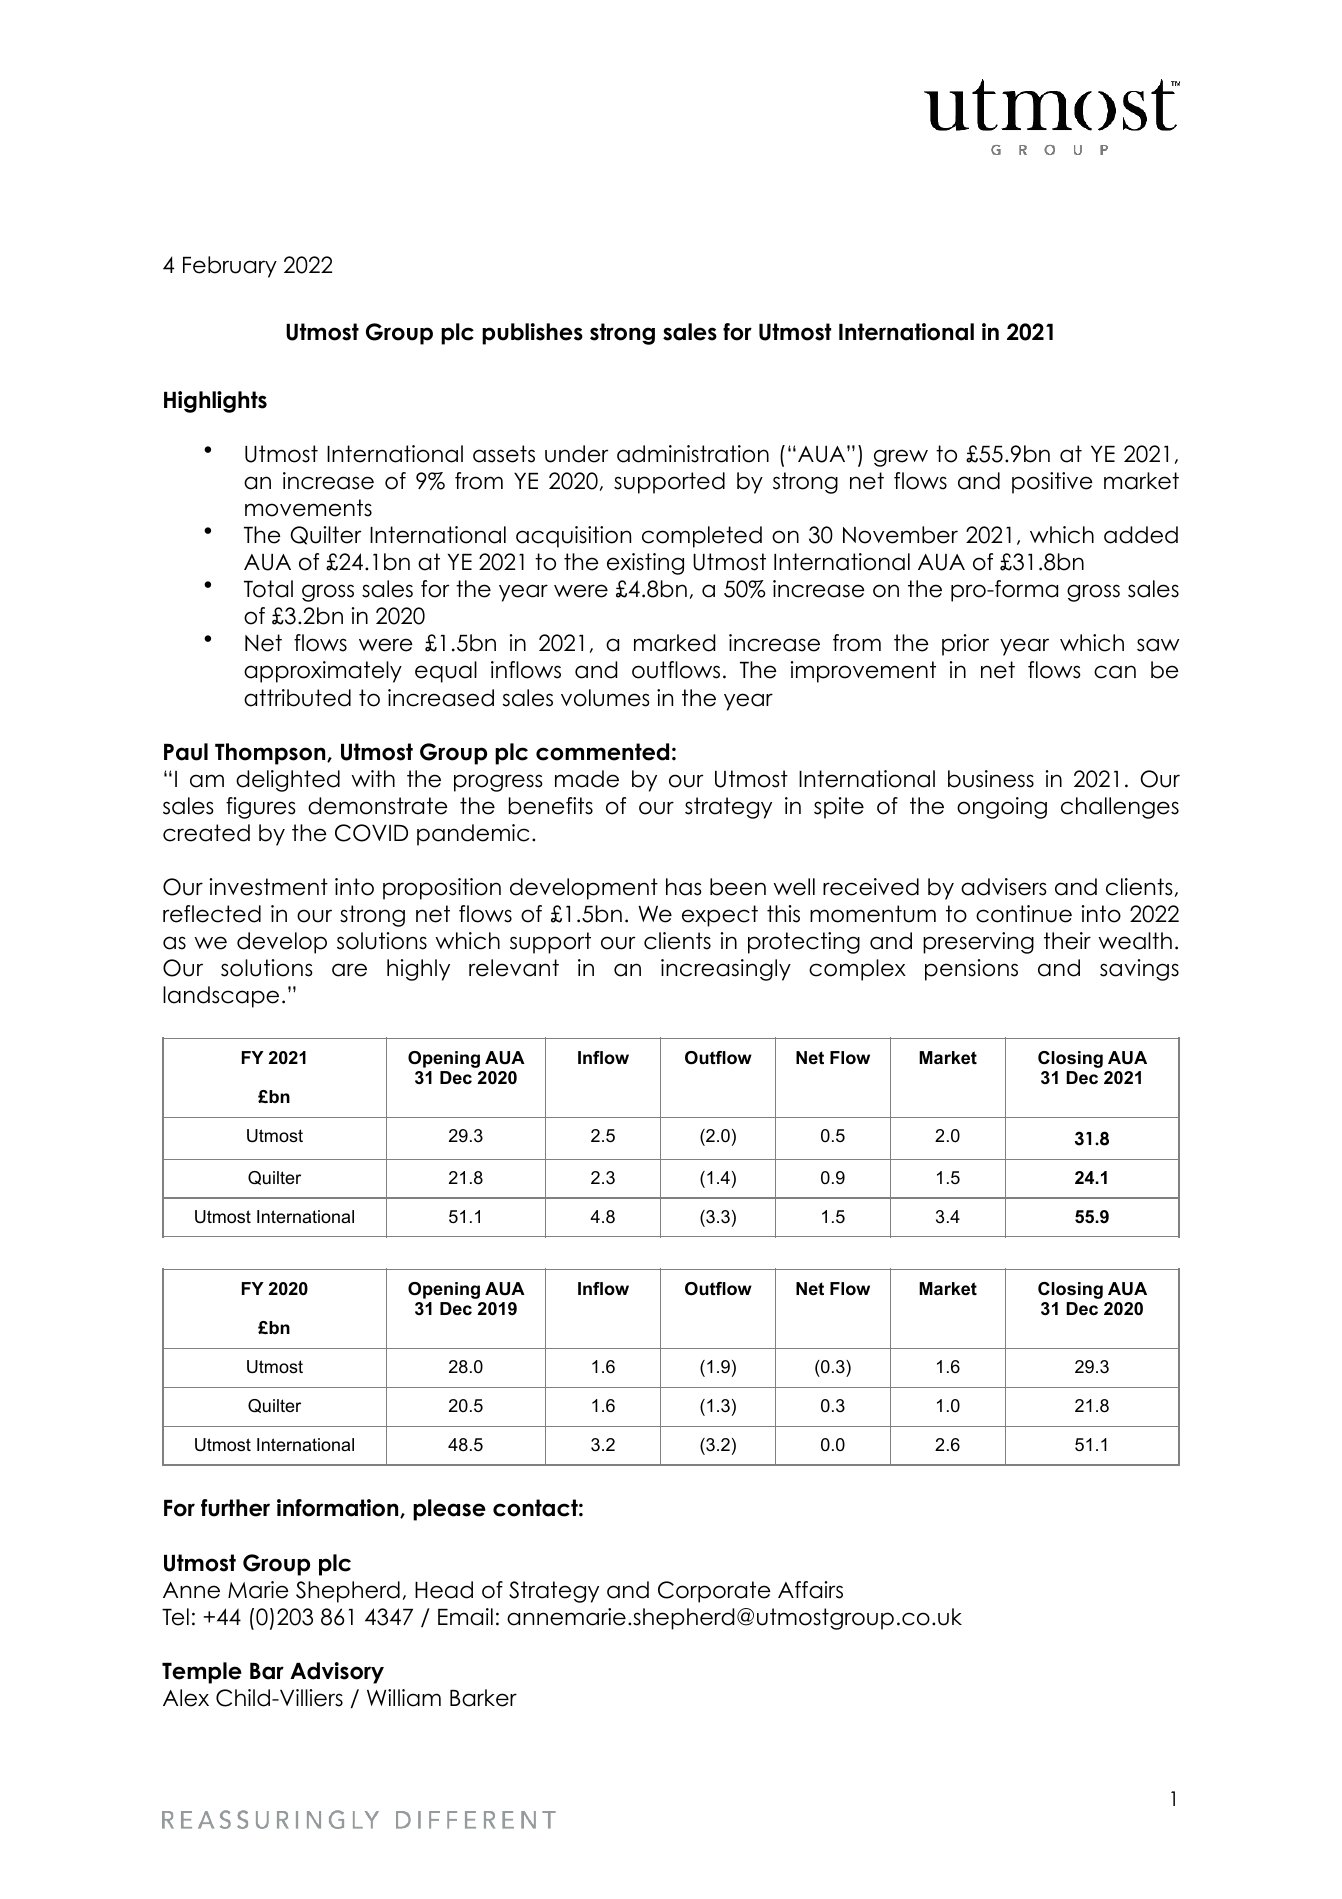 The height and width of the page is (1899, 1342). What do you see at coordinates (230, 267) in the page?
I see `February` at bounding box center [230, 267].
